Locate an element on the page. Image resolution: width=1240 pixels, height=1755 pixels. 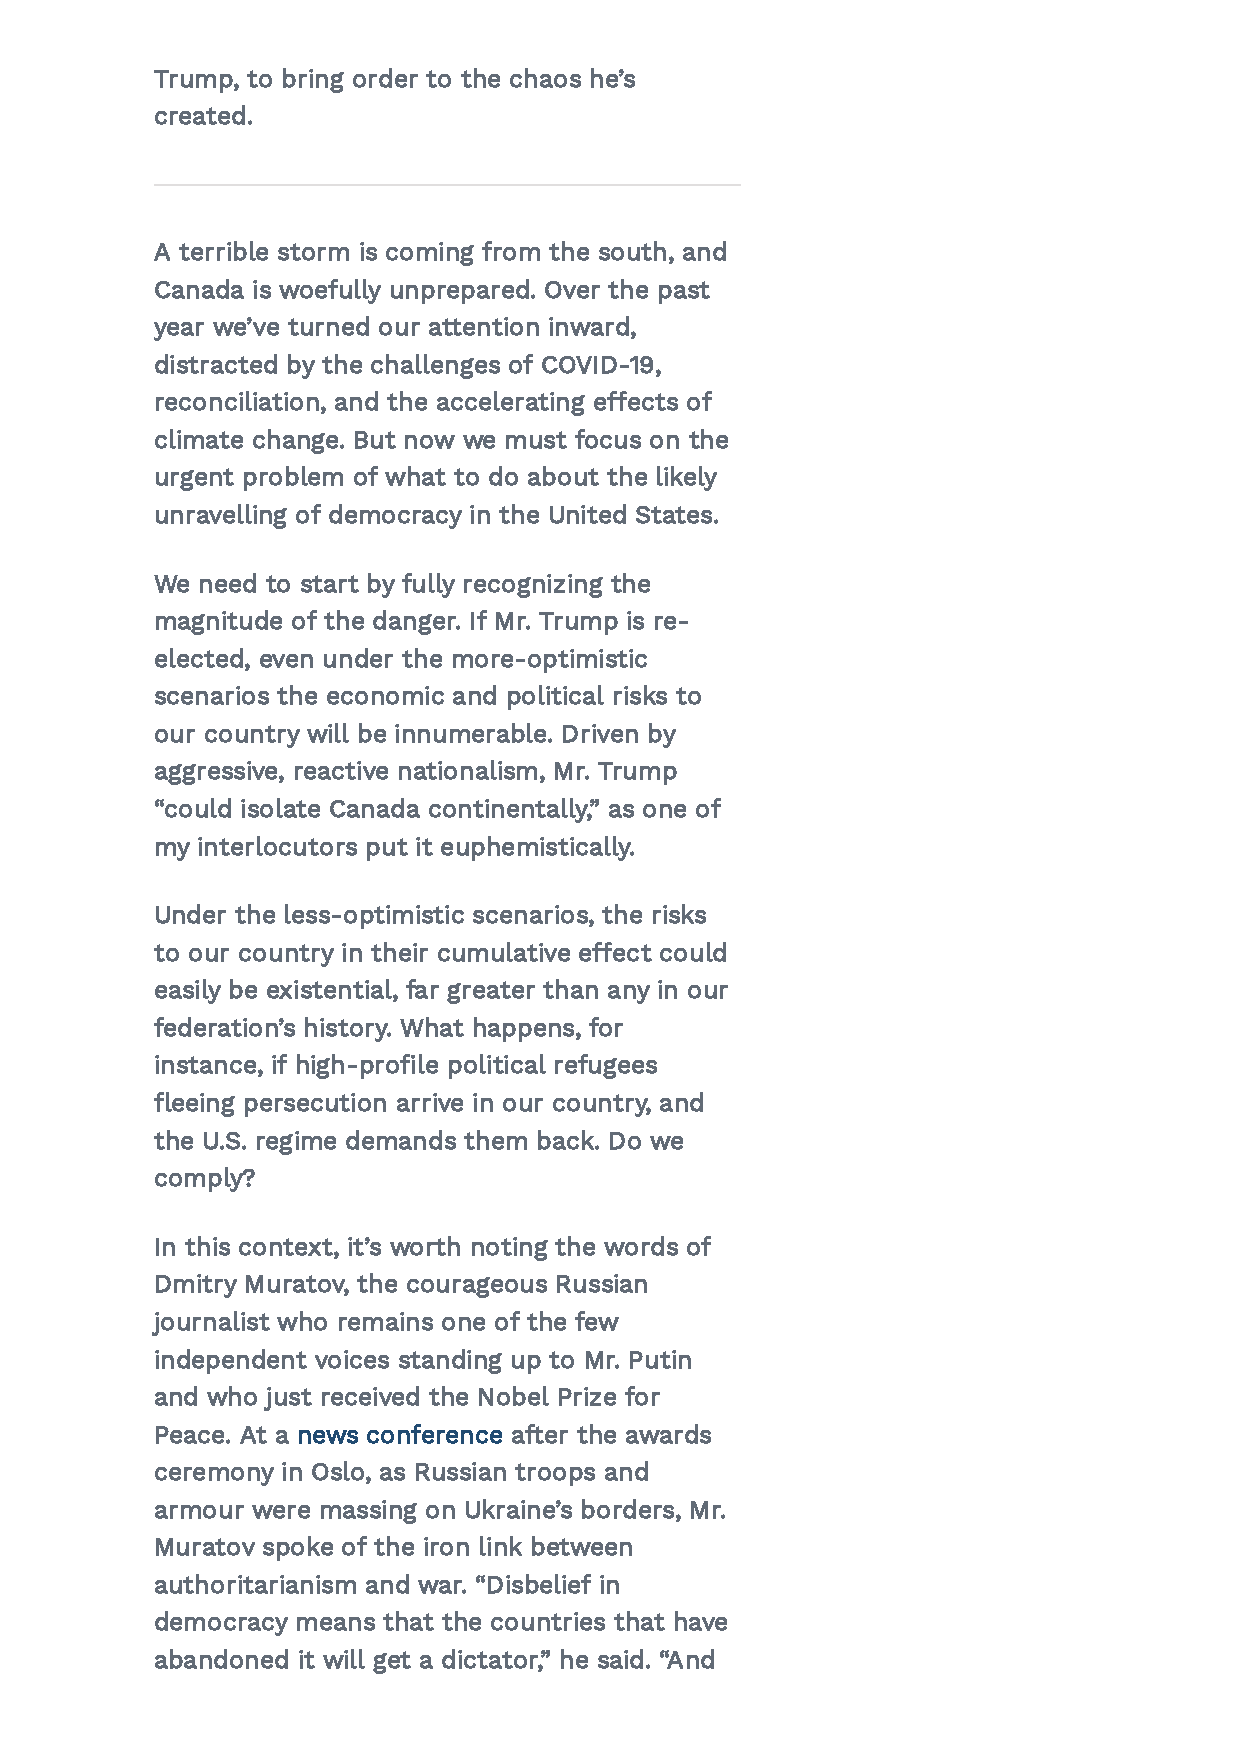
States is located at coordinates (675, 515).
